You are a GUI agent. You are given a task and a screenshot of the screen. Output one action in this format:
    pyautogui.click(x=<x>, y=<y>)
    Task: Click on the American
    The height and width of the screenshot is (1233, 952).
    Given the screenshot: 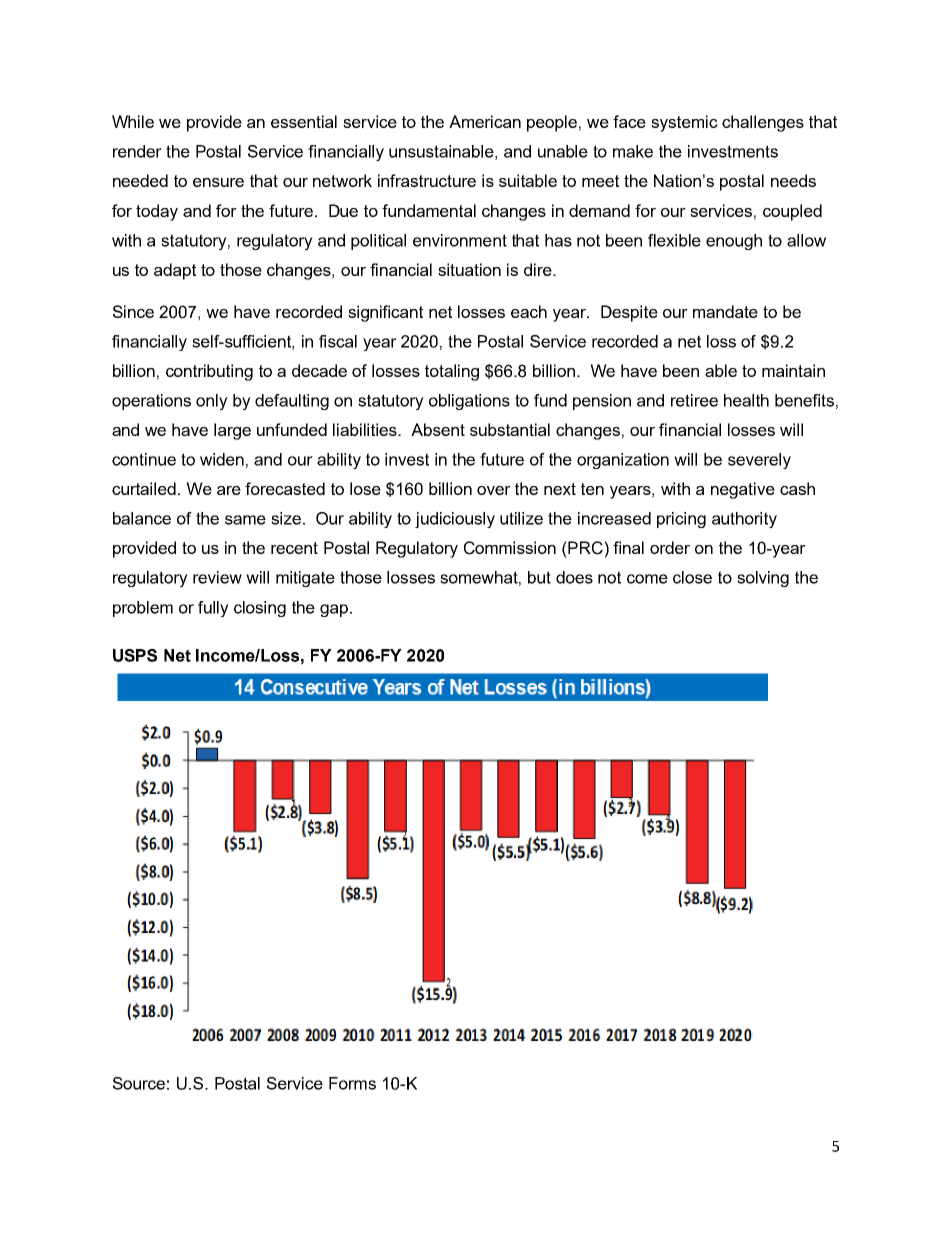 What is the action you would take?
    pyautogui.click(x=485, y=121)
